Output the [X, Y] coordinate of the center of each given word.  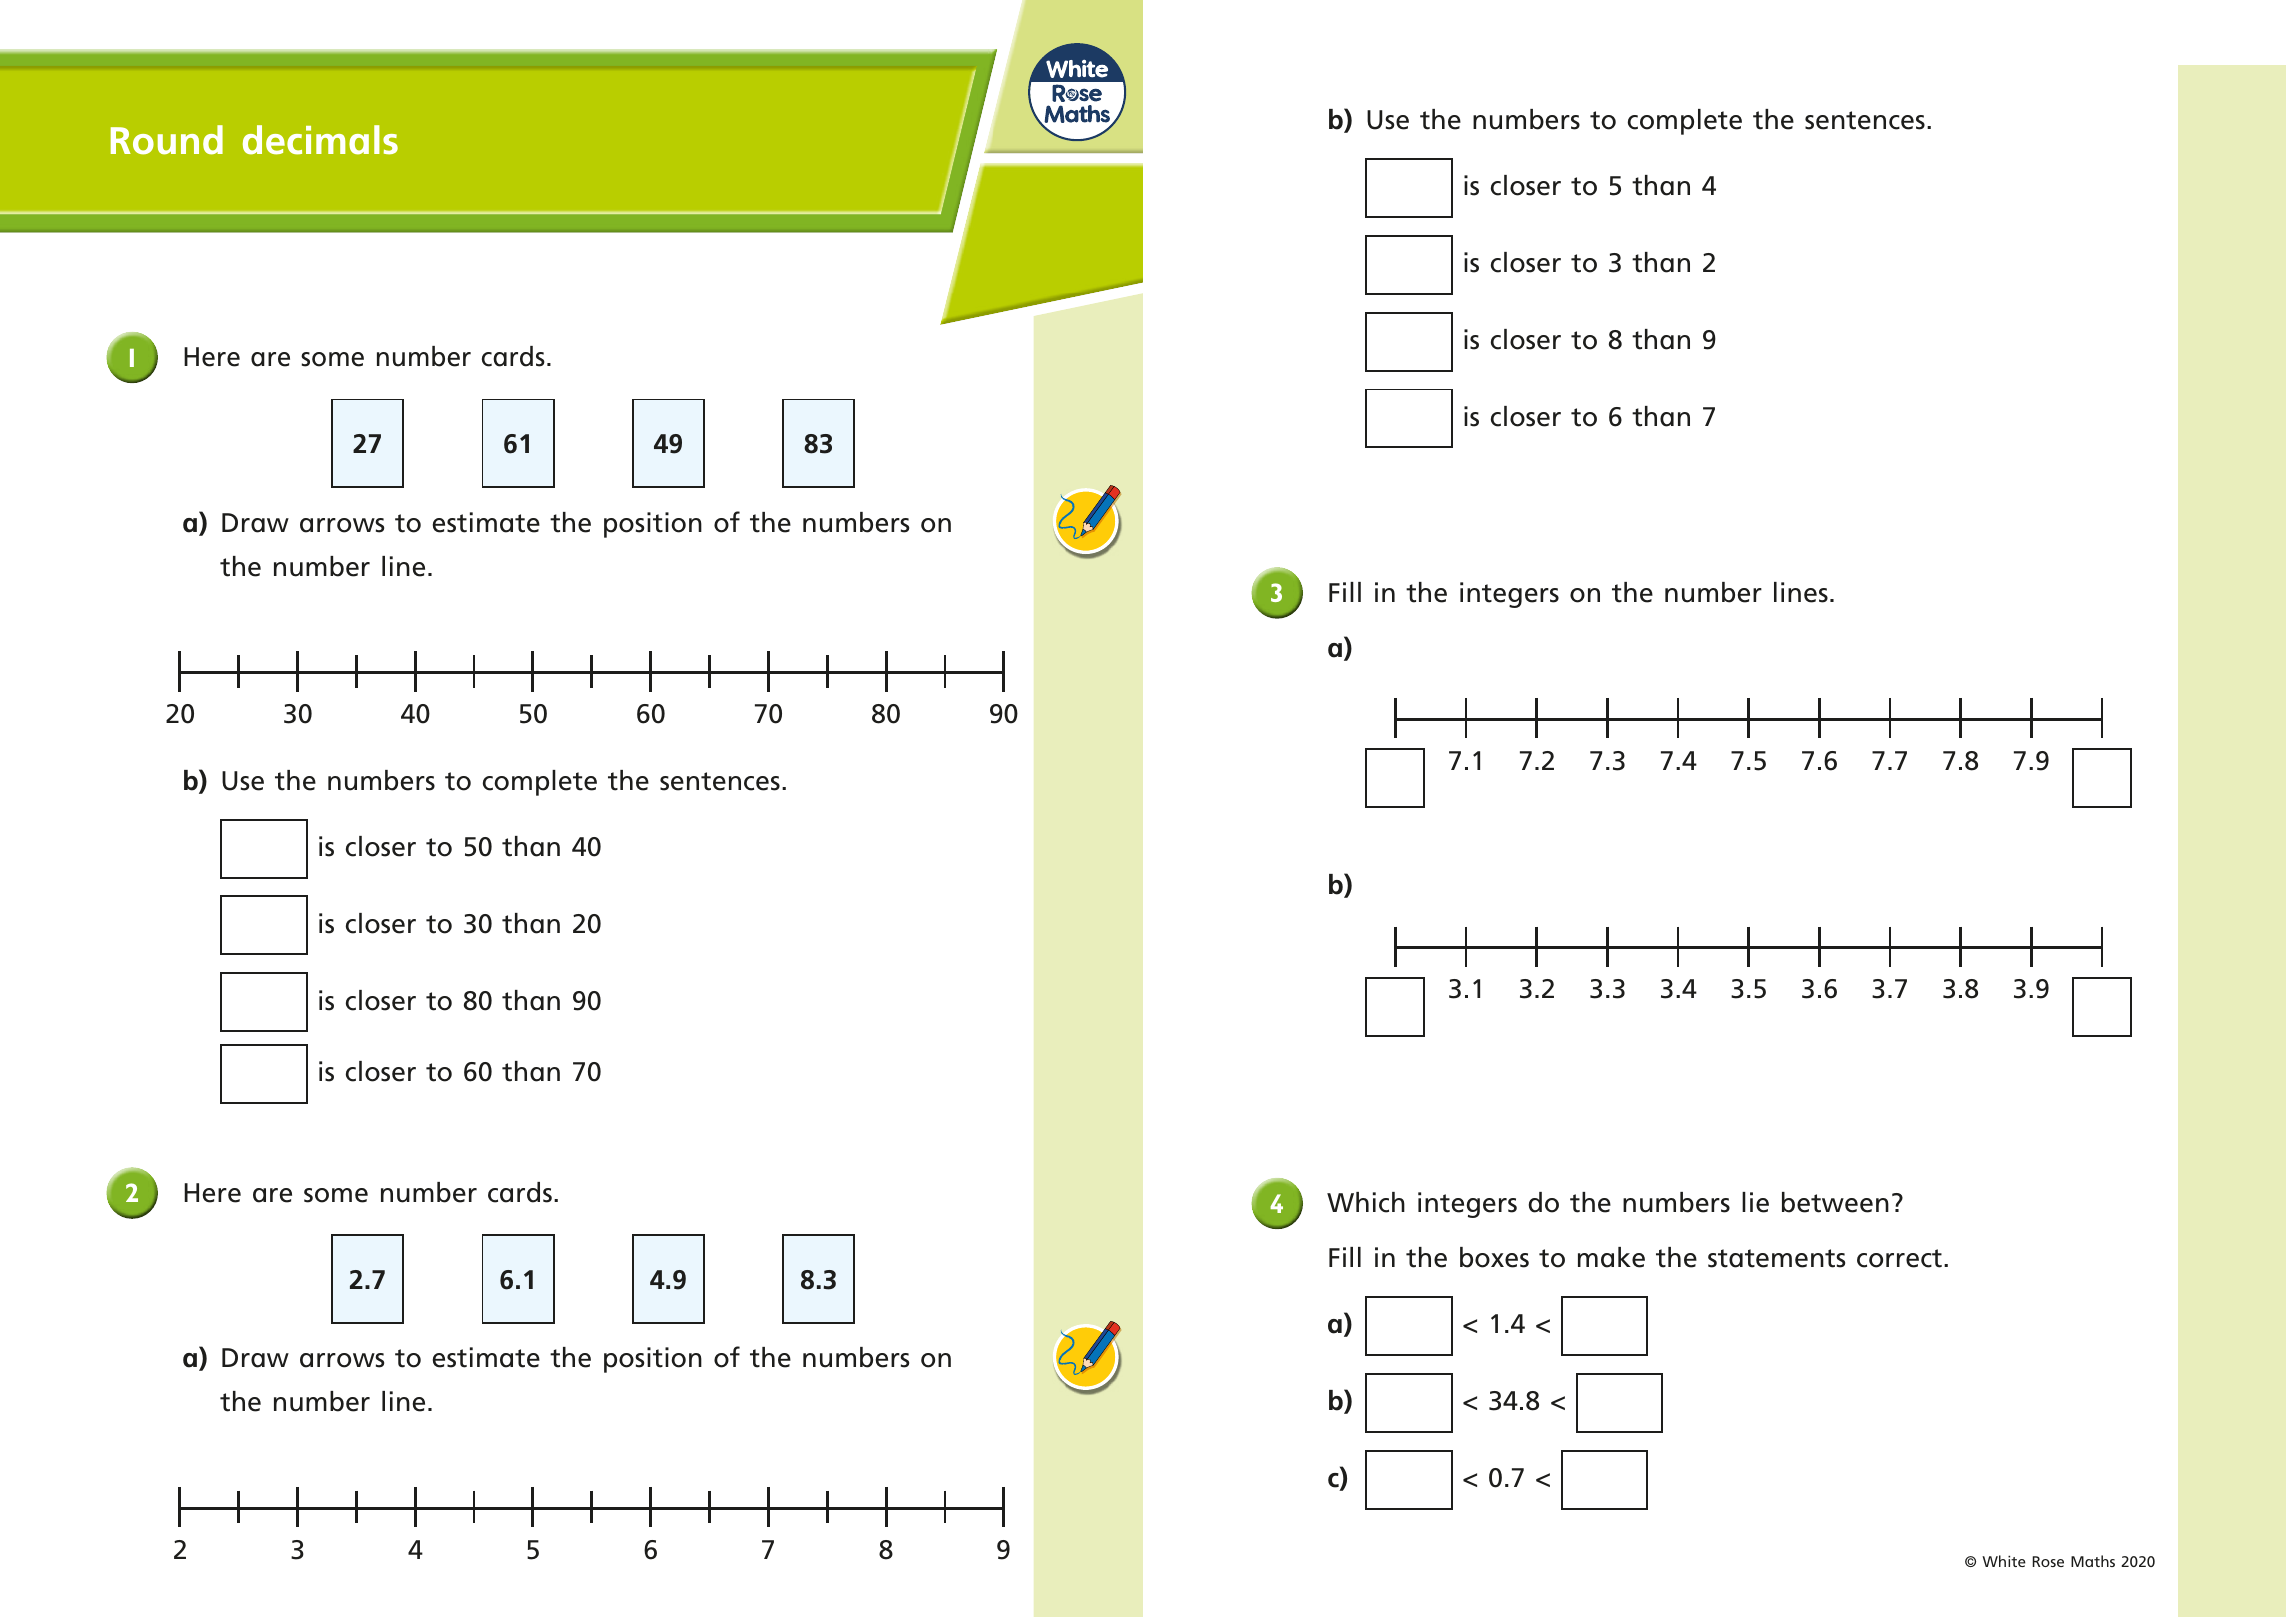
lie [1755, 1202]
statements [1776, 1258]
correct [1899, 1258]
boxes [1494, 1257]
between [1835, 1202]
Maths [2093, 1561]
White [2004, 1561]
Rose [2048, 1561]
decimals [320, 140]
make [1611, 1257]
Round [167, 140]
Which [1366, 1202]
